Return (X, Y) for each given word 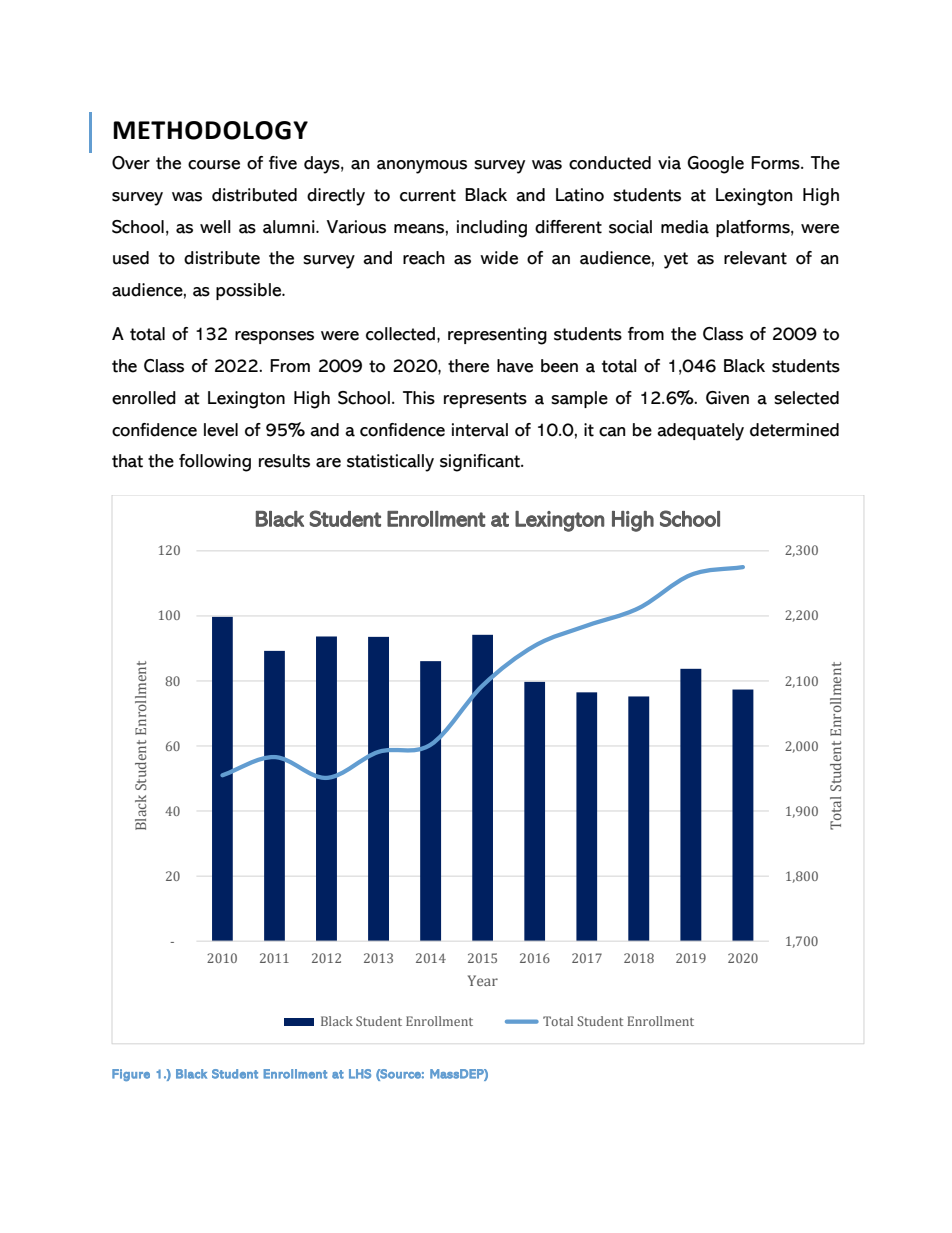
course (214, 165)
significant (481, 463)
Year (483, 980)
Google (715, 165)
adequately (700, 432)
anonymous (422, 167)
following (215, 463)
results (284, 461)
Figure (131, 1075)
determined (794, 430)
